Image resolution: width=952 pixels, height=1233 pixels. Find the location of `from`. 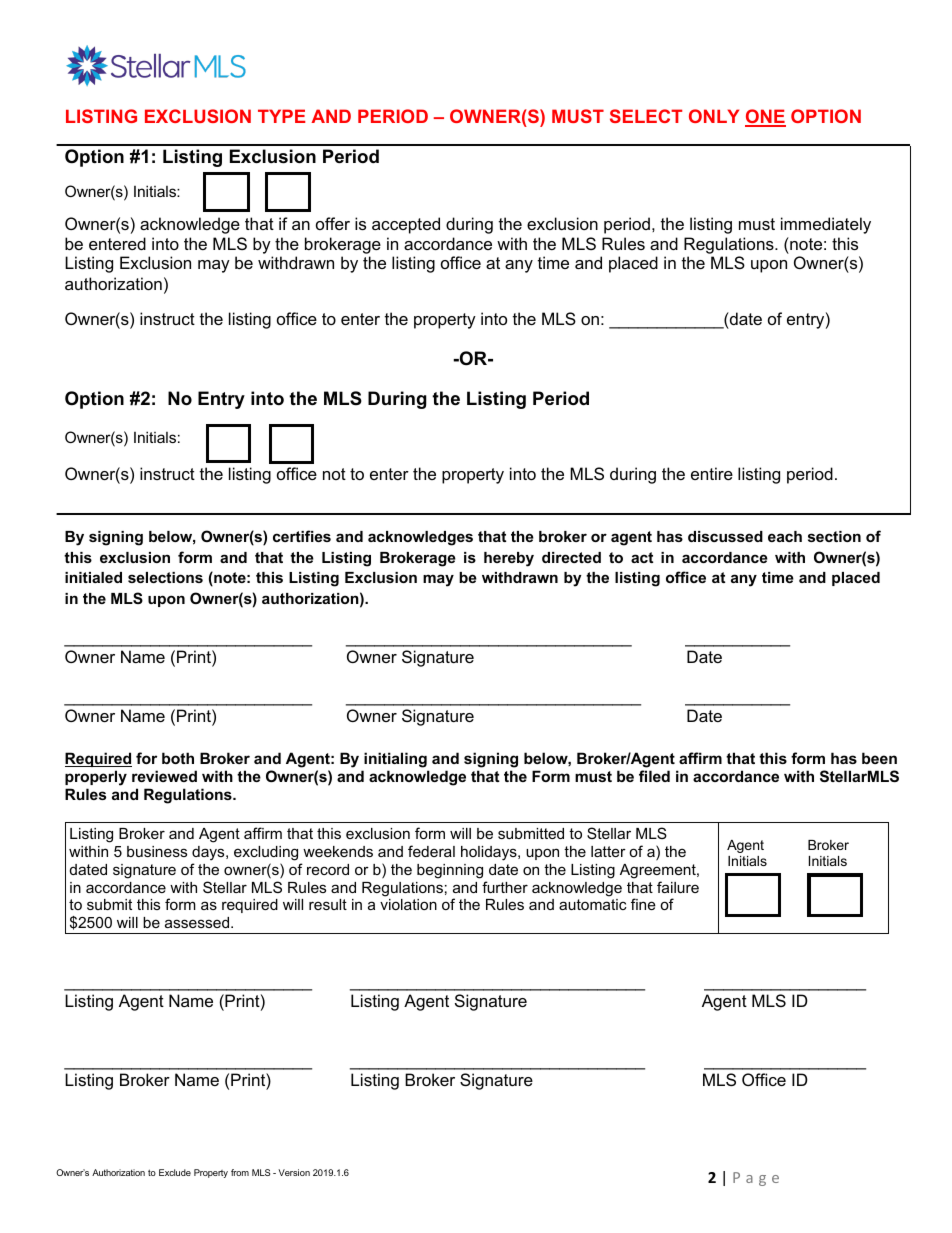

from is located at coordinates (240, 1172).
